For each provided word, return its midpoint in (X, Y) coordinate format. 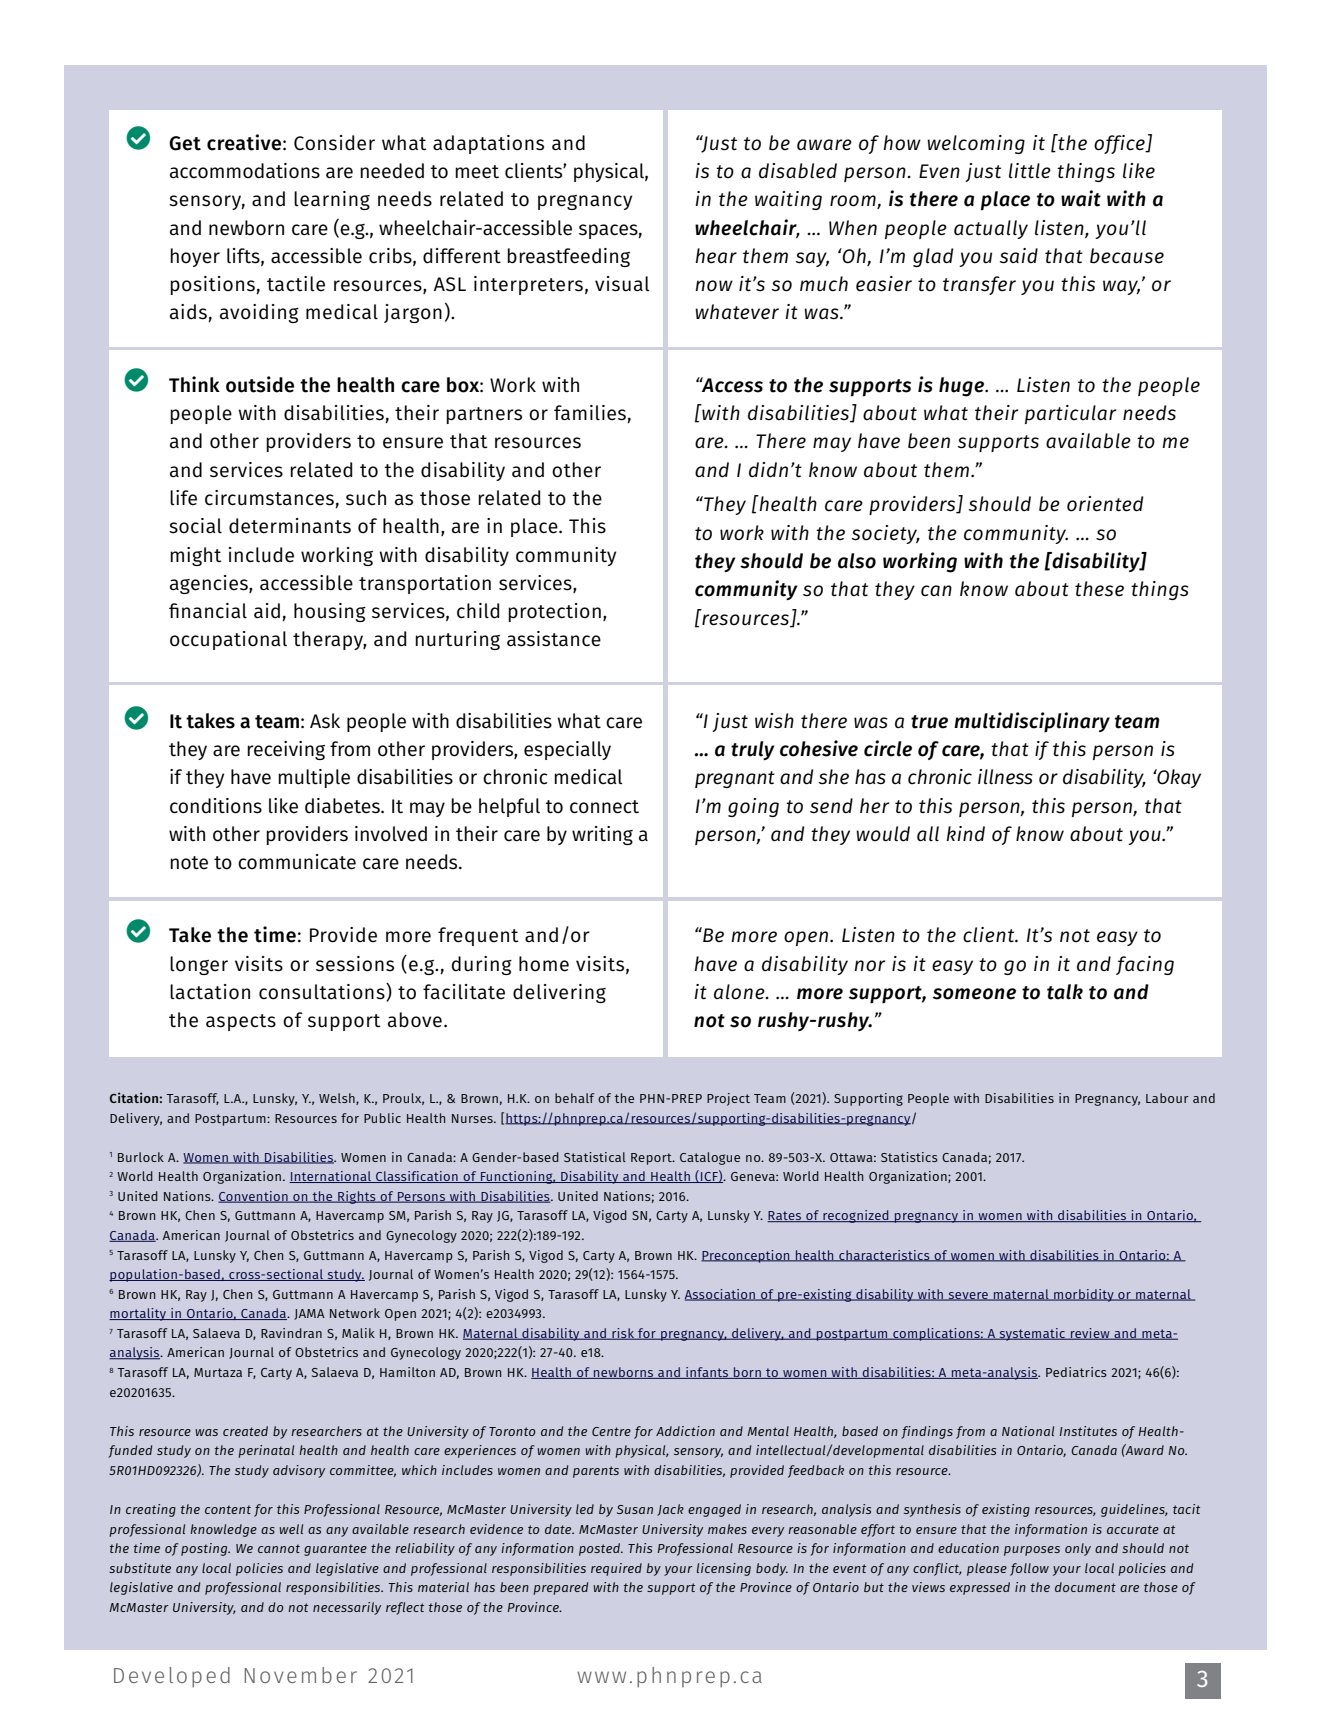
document (1085, 1587)
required (616, 1569)
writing (602, 835)
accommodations (245, 171)
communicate (297, 862)
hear (716, 256)
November (300, 1675)
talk (1065, 992)
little (1030, 171)
